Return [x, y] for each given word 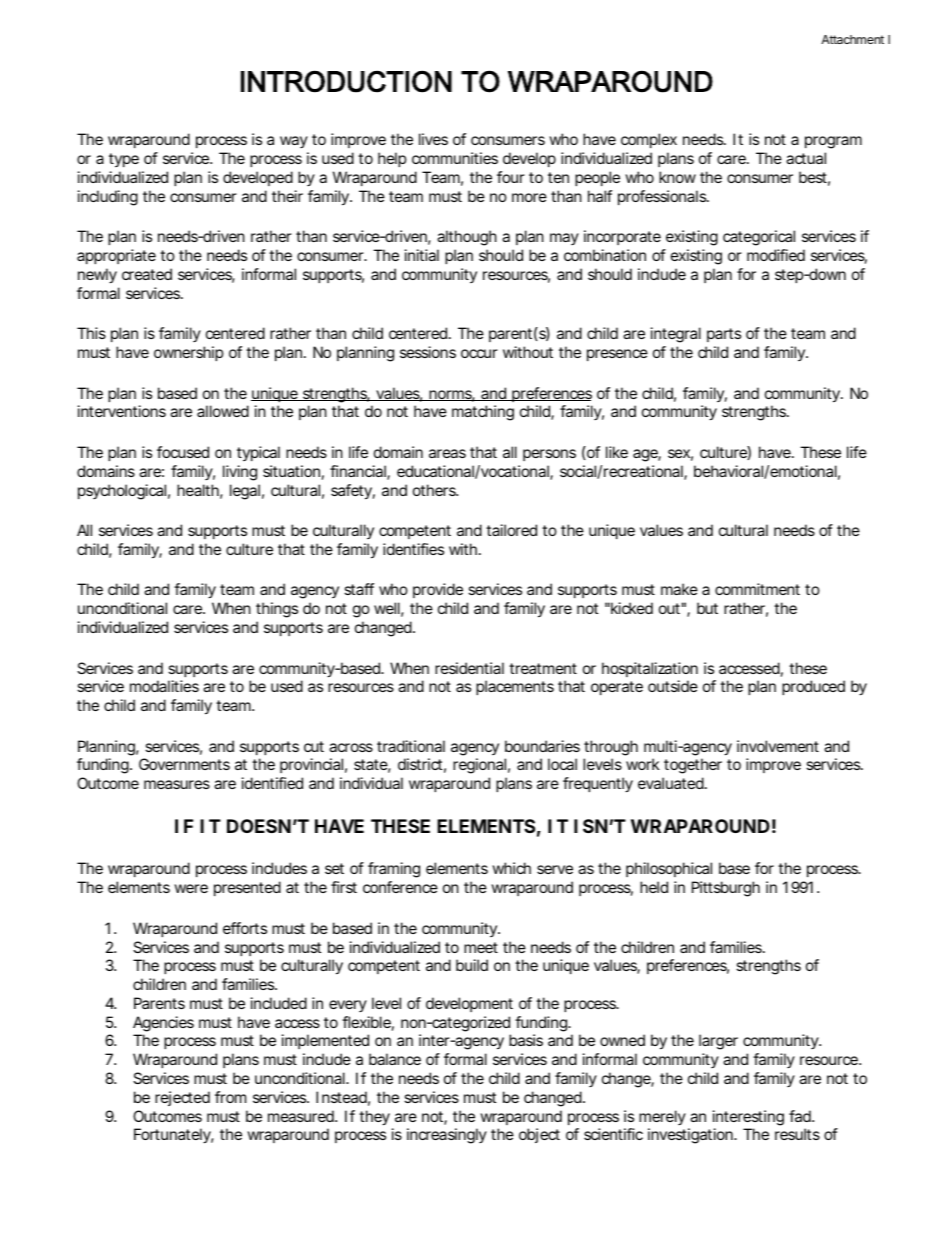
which [511, 868]
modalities [164, 686]
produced [813, 687]
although [467, 238]
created [147, 274]
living [240, 473]
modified [776, 255]
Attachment [852, 39]
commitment [757, 589]
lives [433, 139]
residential [469, 668]
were [191, 888]
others [435, 490]
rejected [182, 1098]
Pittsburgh [726, 889]
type [124, 160]
